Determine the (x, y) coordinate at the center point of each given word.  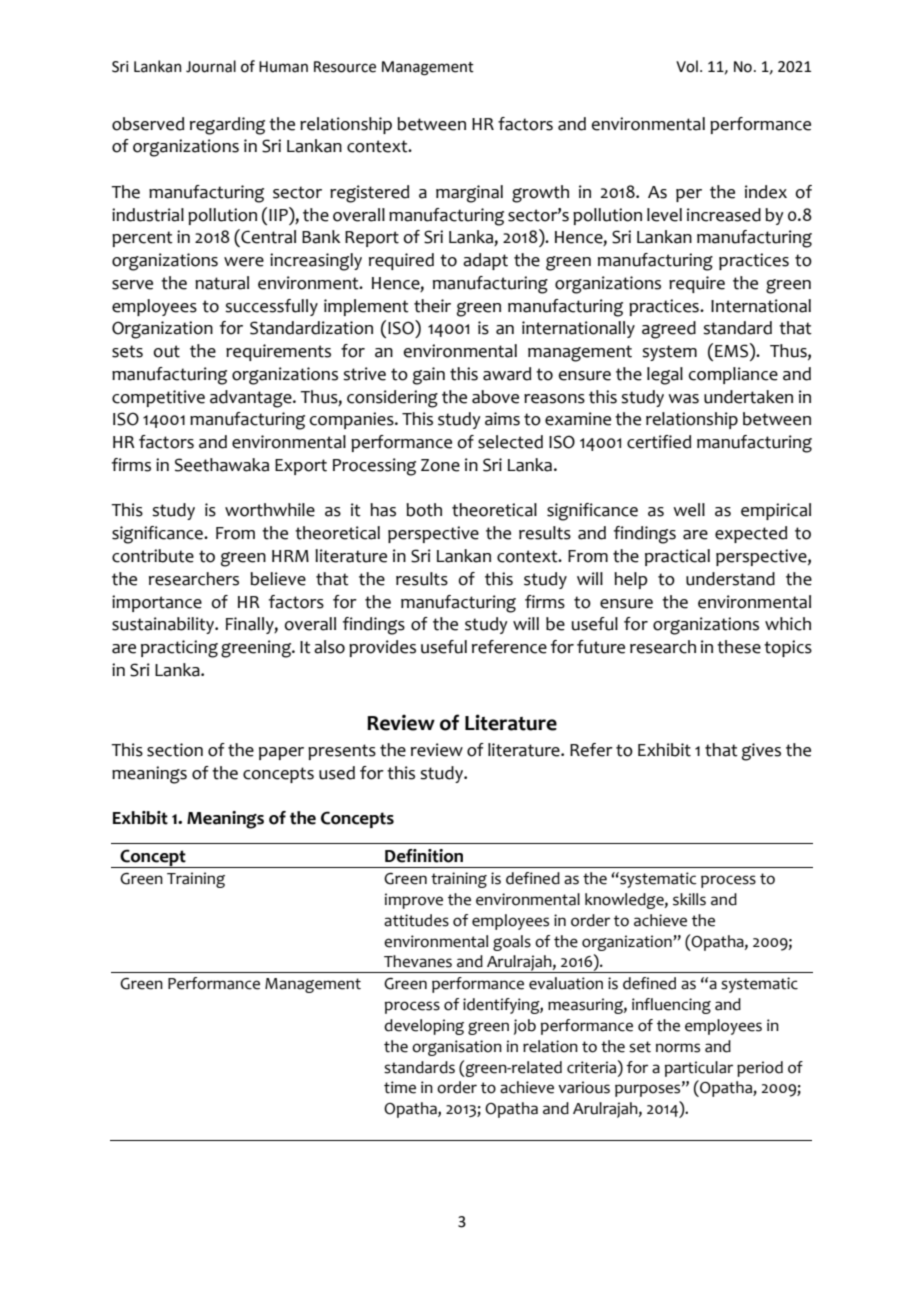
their (432, 306)
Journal (211, 66)
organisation (457, 1048)
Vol (687, 66)
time (400, 1087)
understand (730, 579)
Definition (424, 856)
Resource (345, 67)
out (167, 351)
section (175, 750)
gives (761, 752)
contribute (153, 556)
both (424, 510)
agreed (669, 330)
